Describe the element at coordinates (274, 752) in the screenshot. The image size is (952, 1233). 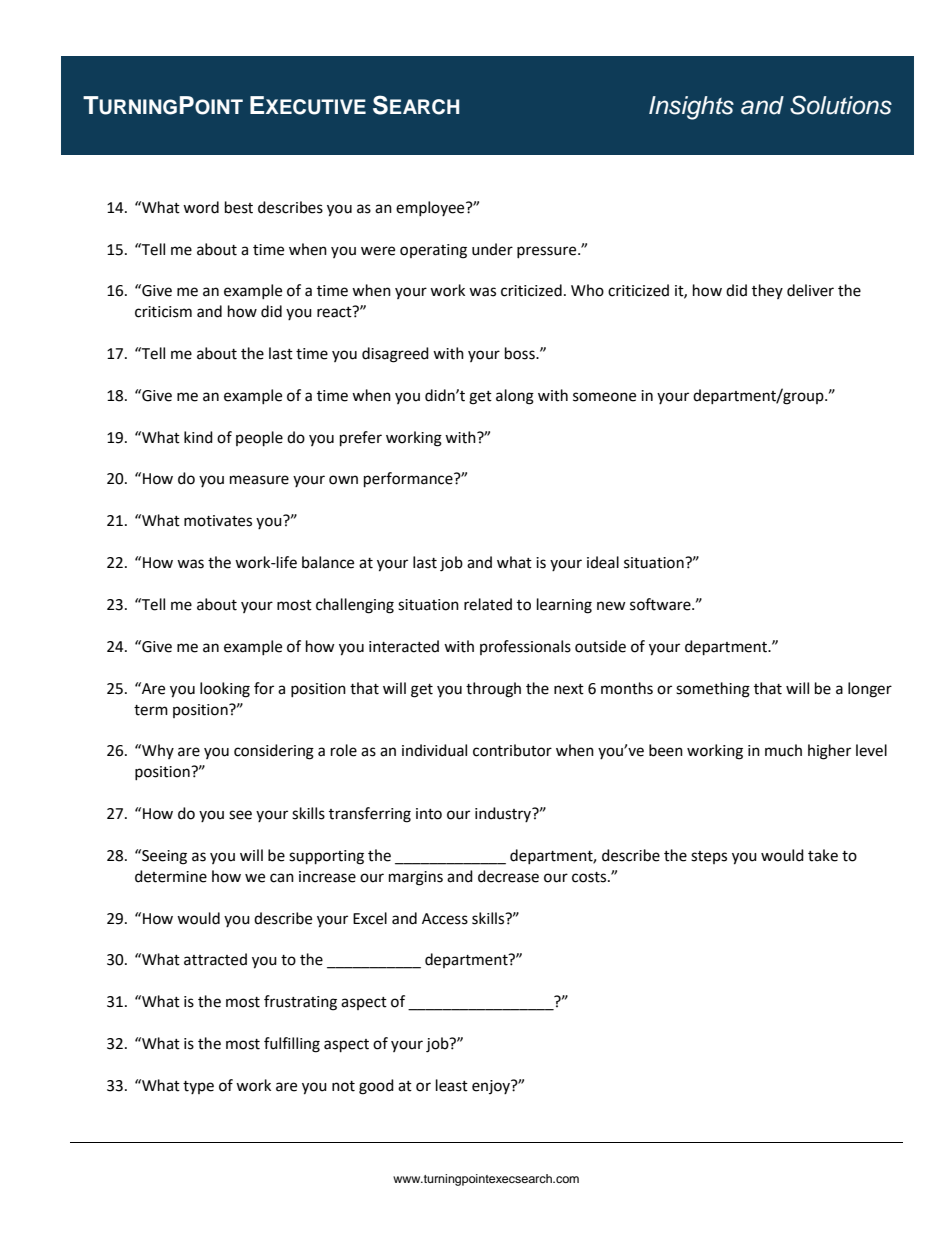
I see `considering` at that location.
